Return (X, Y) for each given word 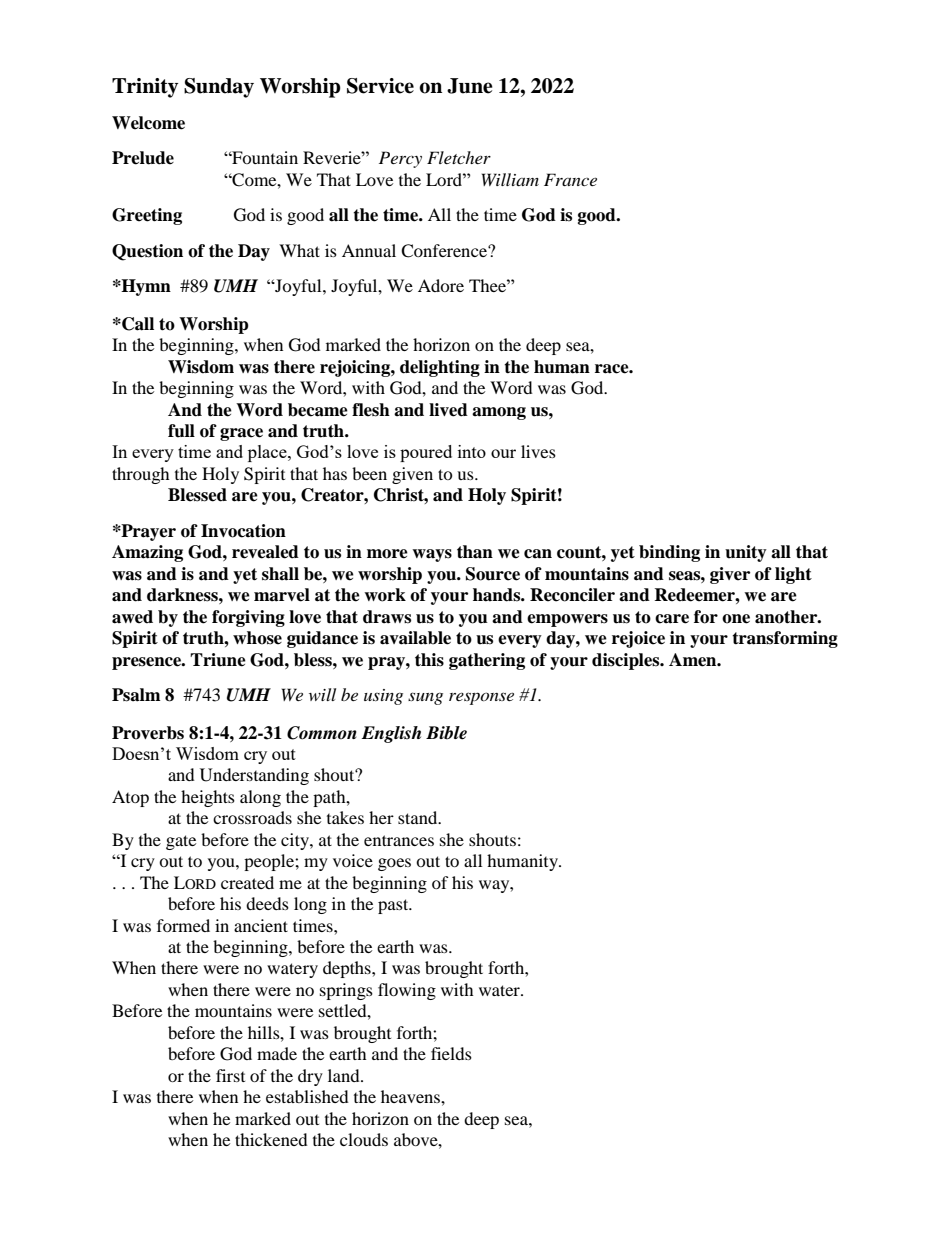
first (230, 1075)
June (470, 86)
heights (208, 798)
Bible (446, 733)
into (472, 451)
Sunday (219, 88)
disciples (627, 661)
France (570, 179)
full (181, 431)
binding (669, 553)
